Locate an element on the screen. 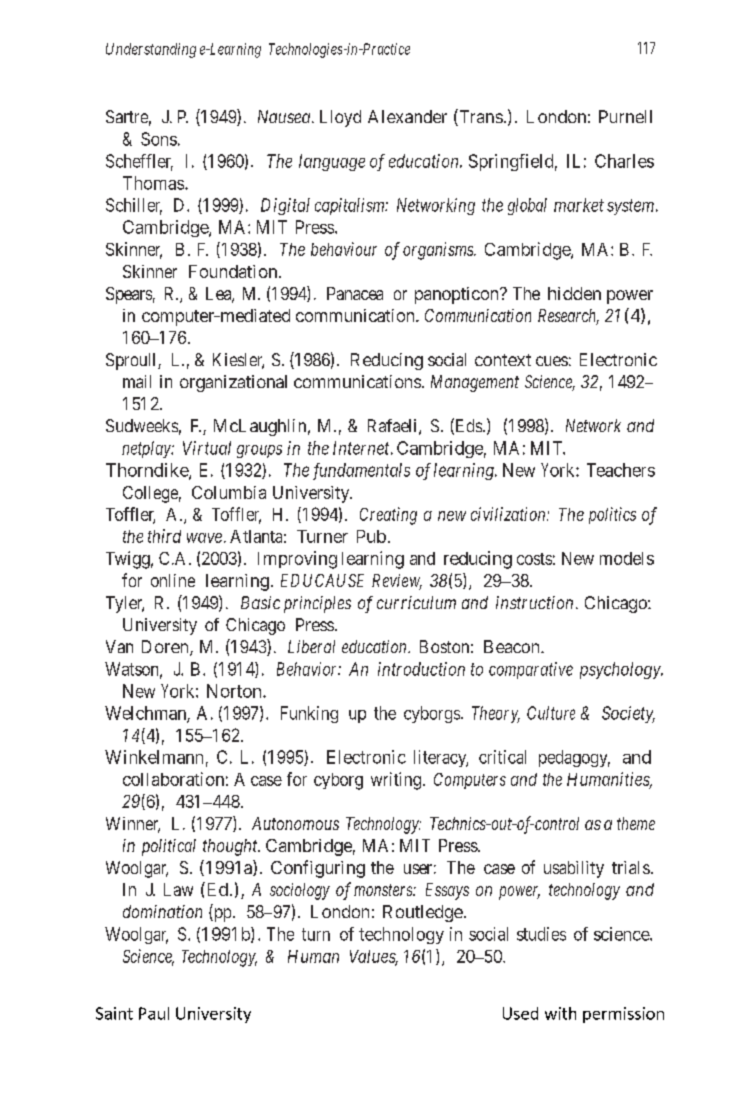 The height and width of the screenshot is (1106, 740). Routledge is located at coordinates (423, 913).
